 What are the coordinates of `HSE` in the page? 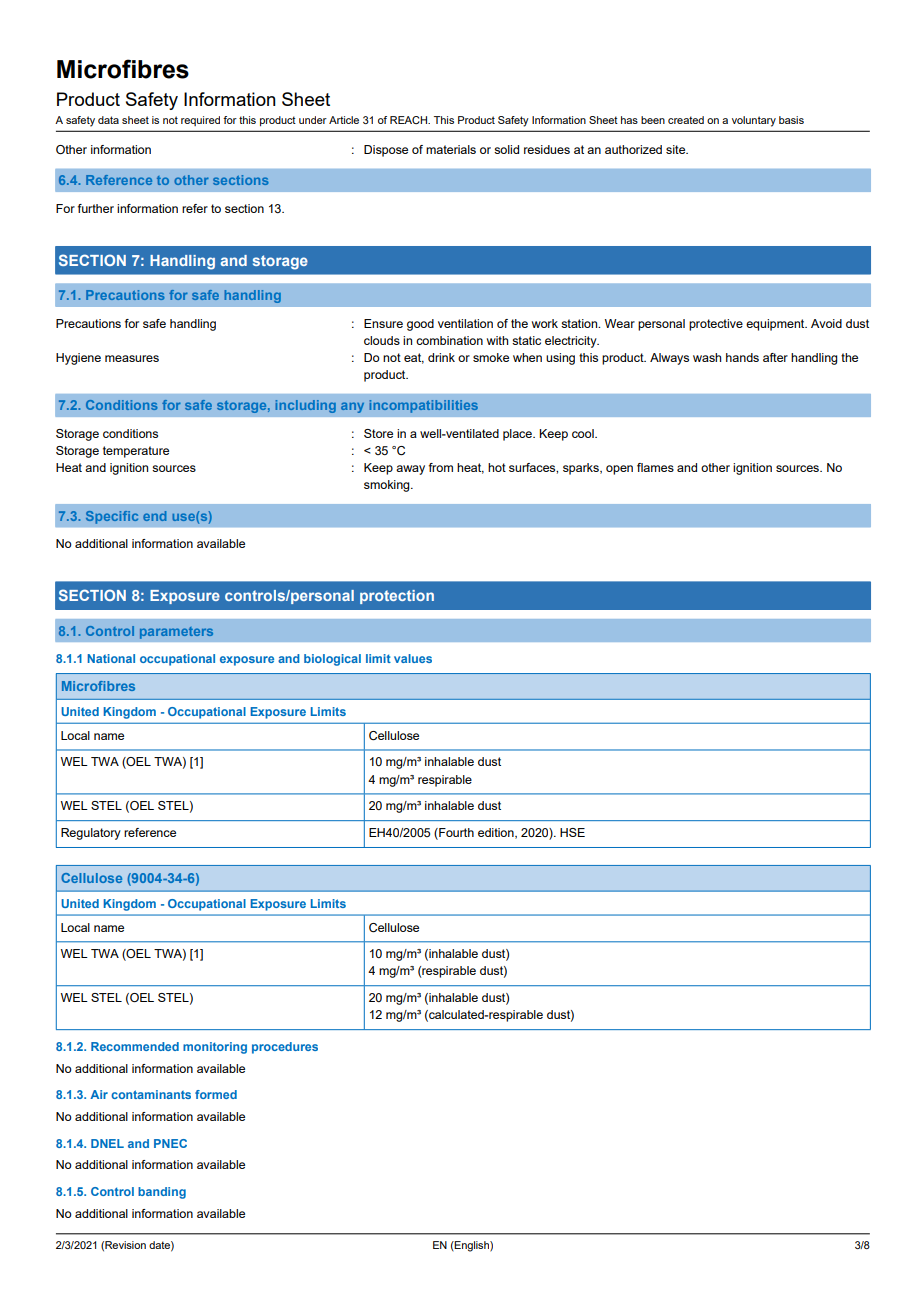 It's located at (572, 832).
